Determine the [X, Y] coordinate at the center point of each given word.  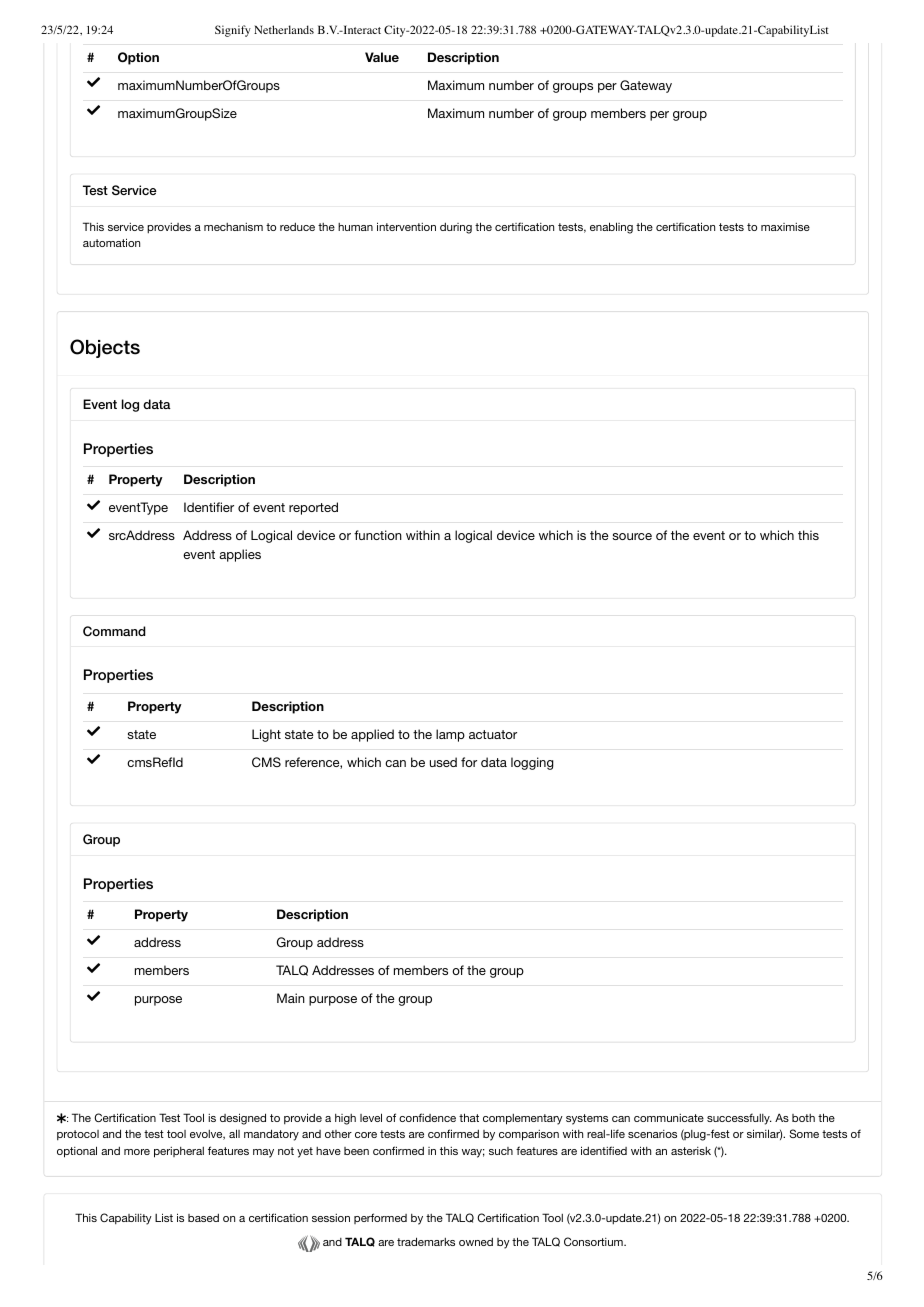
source [632, 536]
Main [291, 998]
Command [114, 631]
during [456, 228]
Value [382, 57]
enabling [611, 228]
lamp [450, 735]
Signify [233, 31]
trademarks [426, 1241]
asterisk [691, 1151]
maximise [785, 227]
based [203, 1218]
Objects [105, 348]
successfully [739, 1119]
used [443, 762]
